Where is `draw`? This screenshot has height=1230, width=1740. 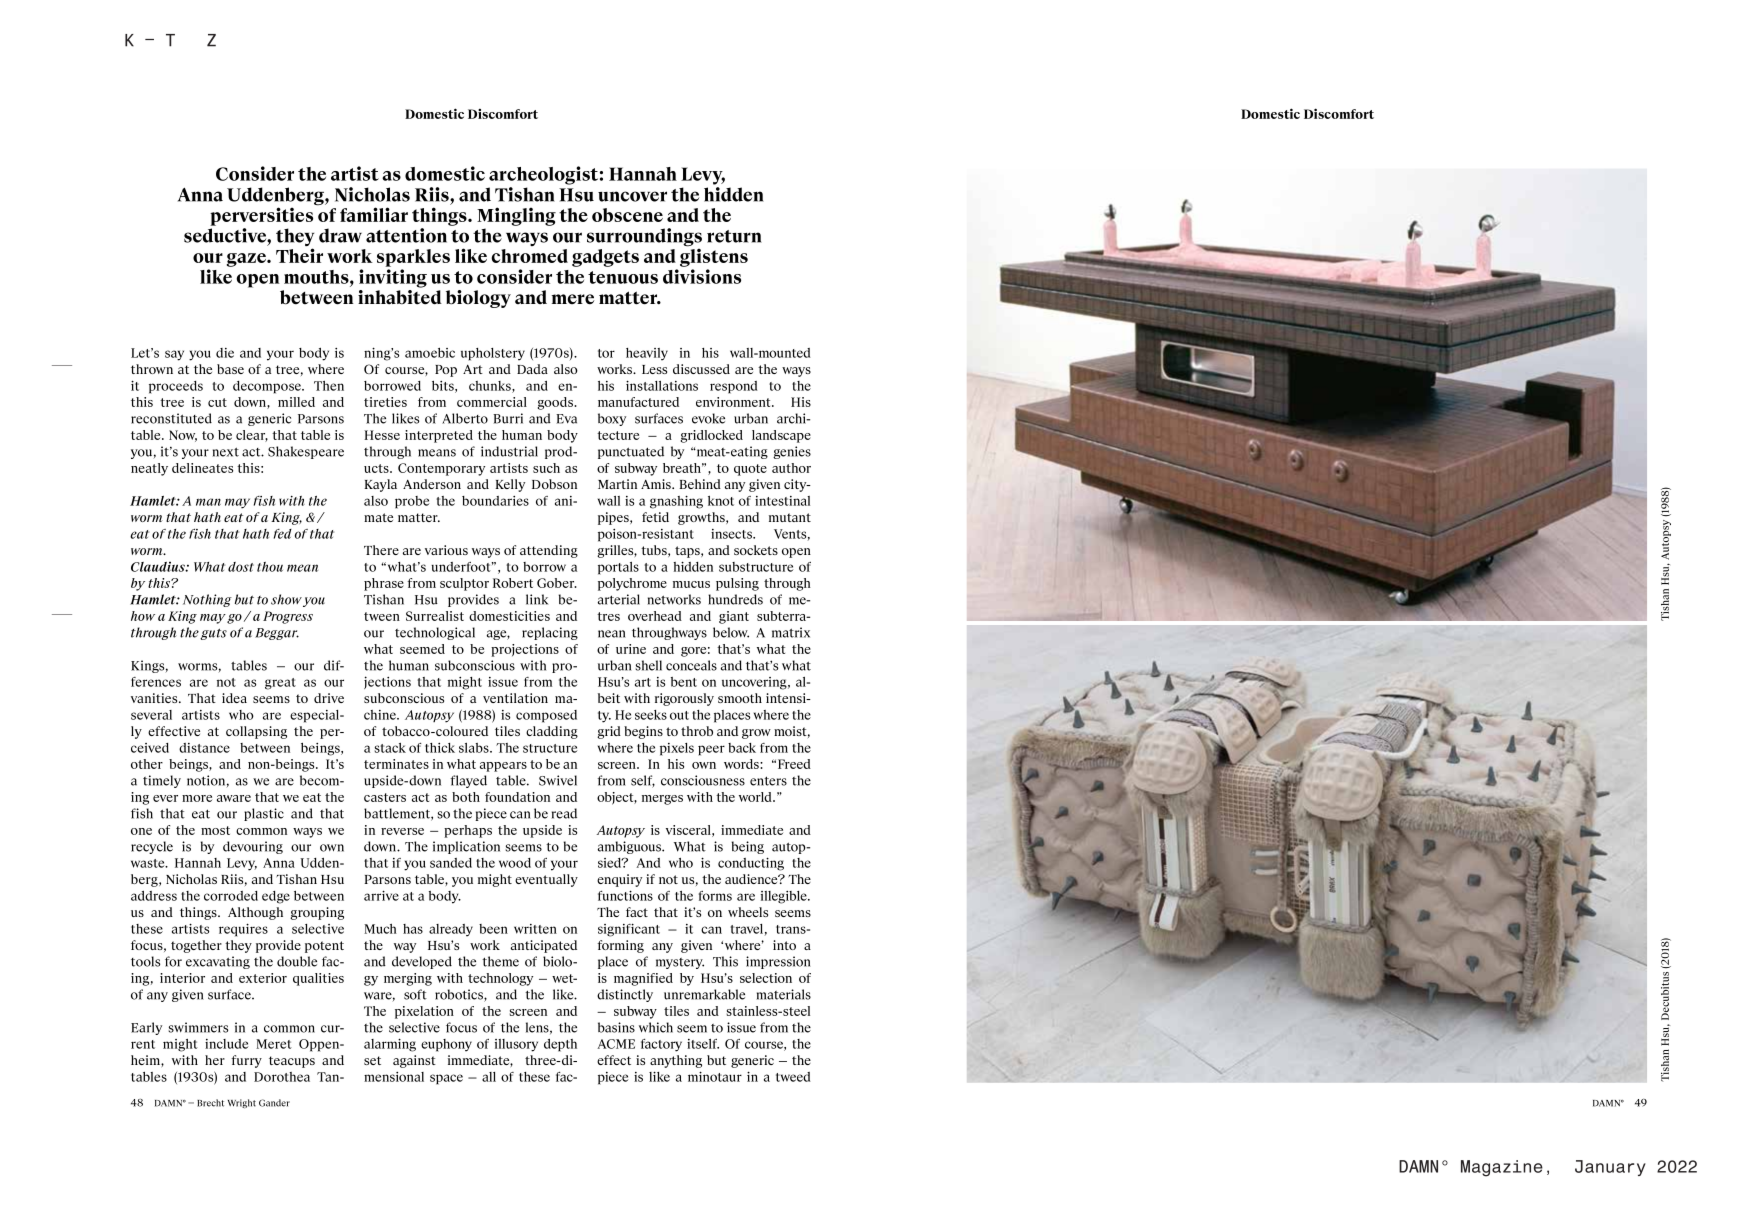 draw is located at coordinates (340, 235).
